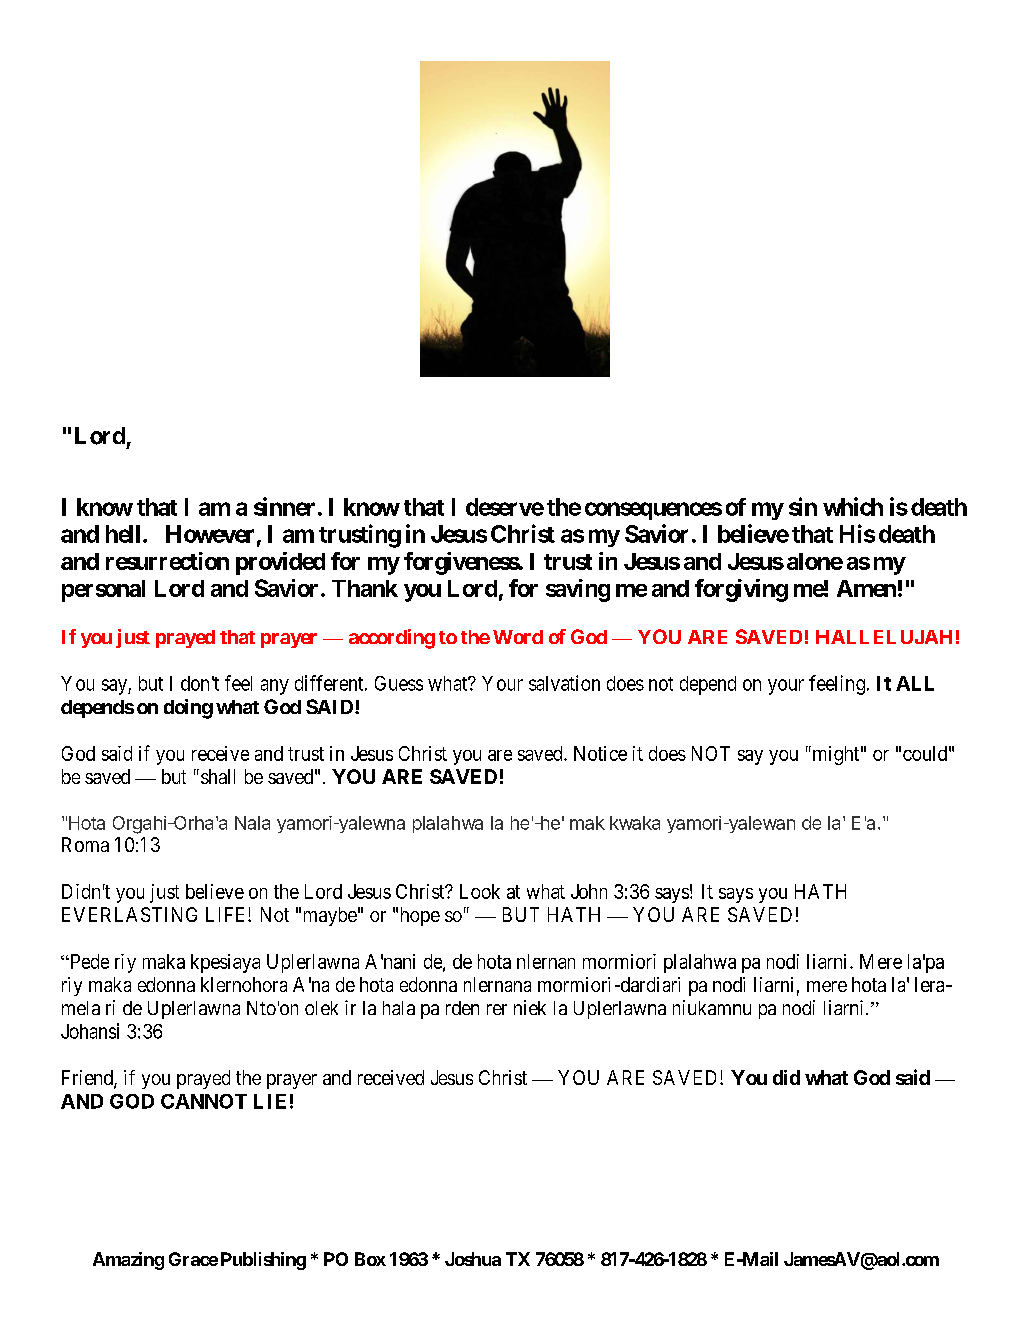  What do you see at coordinates (578, 590) in the screenshot?
I see `saving` at bounding box center [578, 590].
